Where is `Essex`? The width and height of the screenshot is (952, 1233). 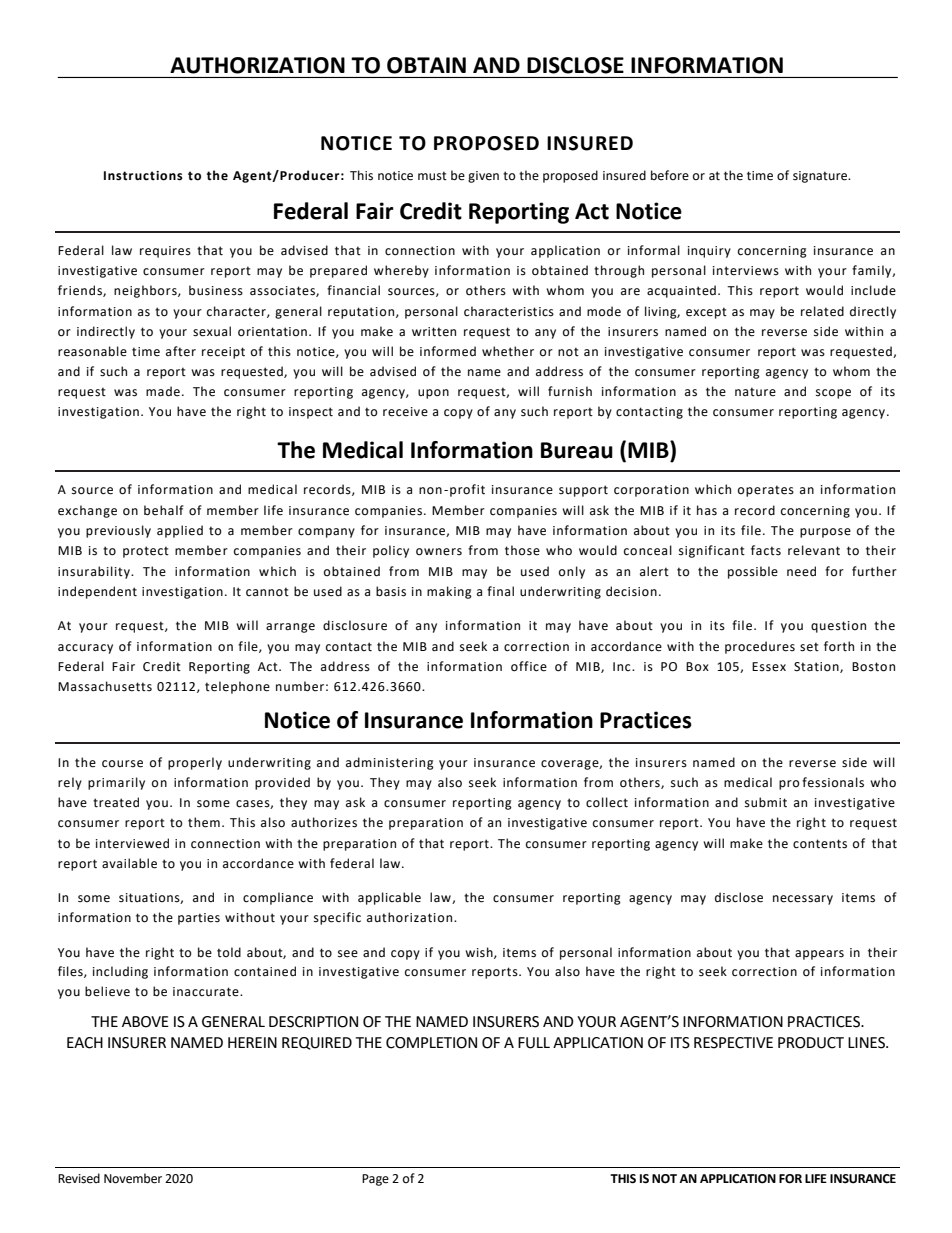 Essex is located at coordinates (769, 667).
